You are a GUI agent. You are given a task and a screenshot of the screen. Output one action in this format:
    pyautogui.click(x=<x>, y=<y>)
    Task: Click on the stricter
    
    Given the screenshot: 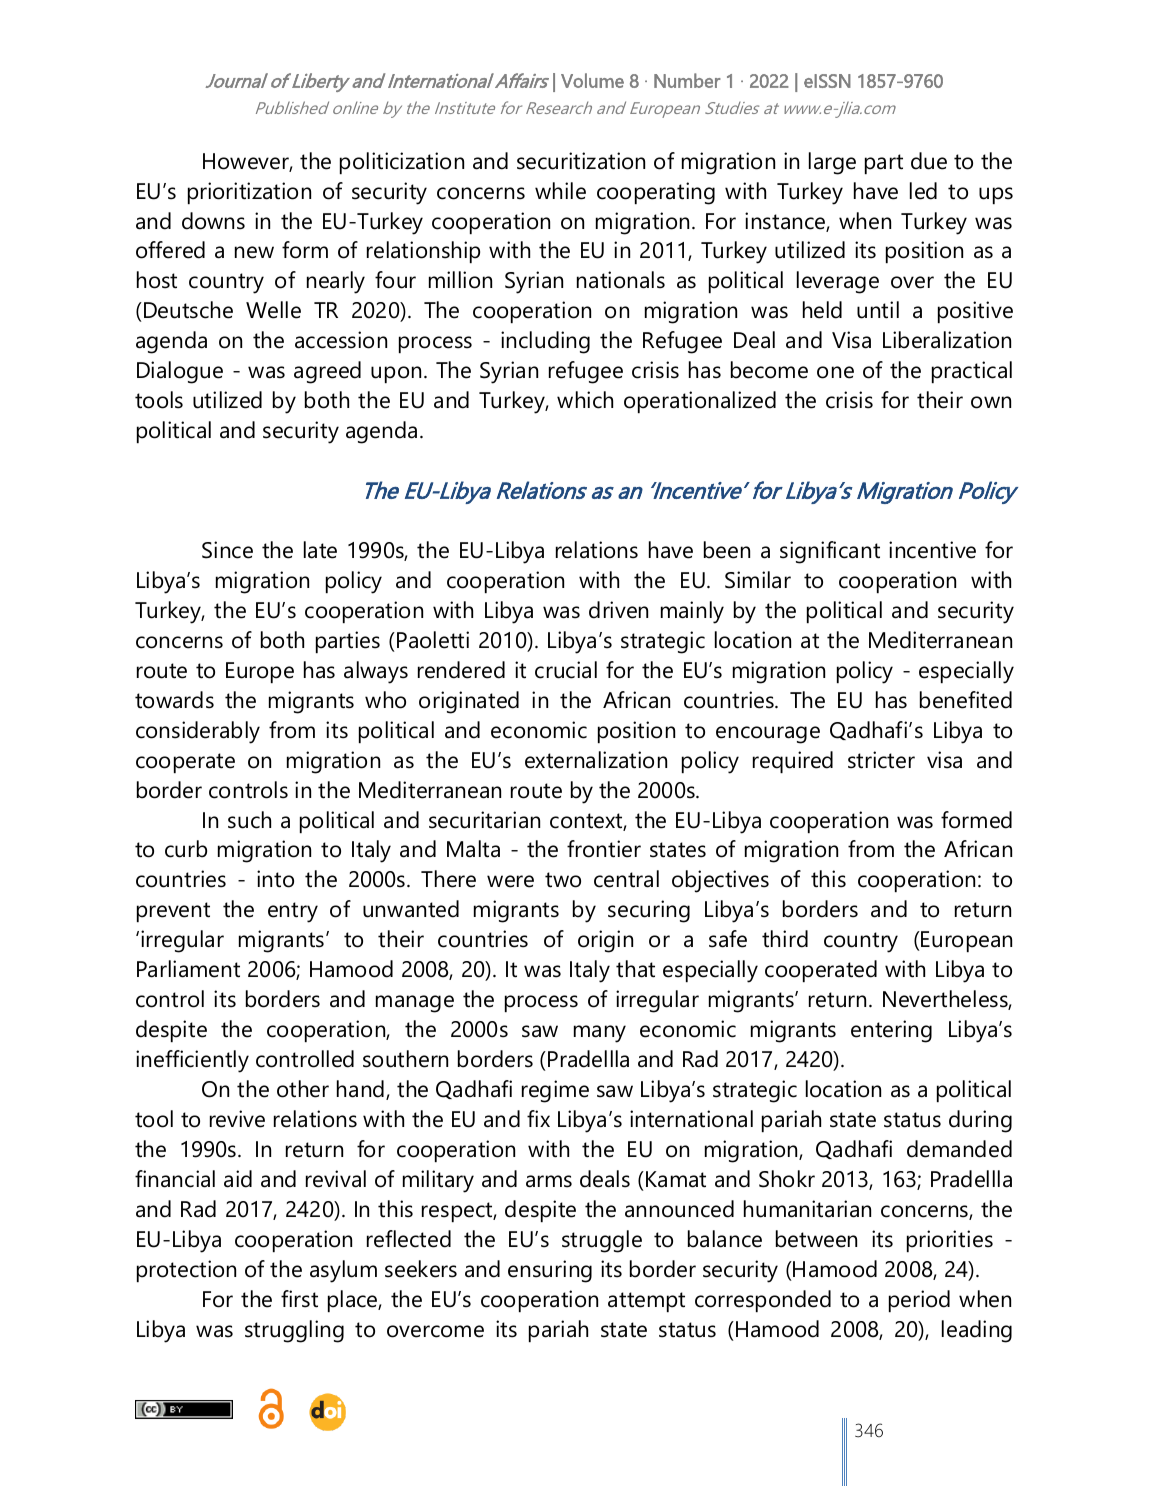 What is the action you would take?
    pyautogui.click(x=881, y=760)
